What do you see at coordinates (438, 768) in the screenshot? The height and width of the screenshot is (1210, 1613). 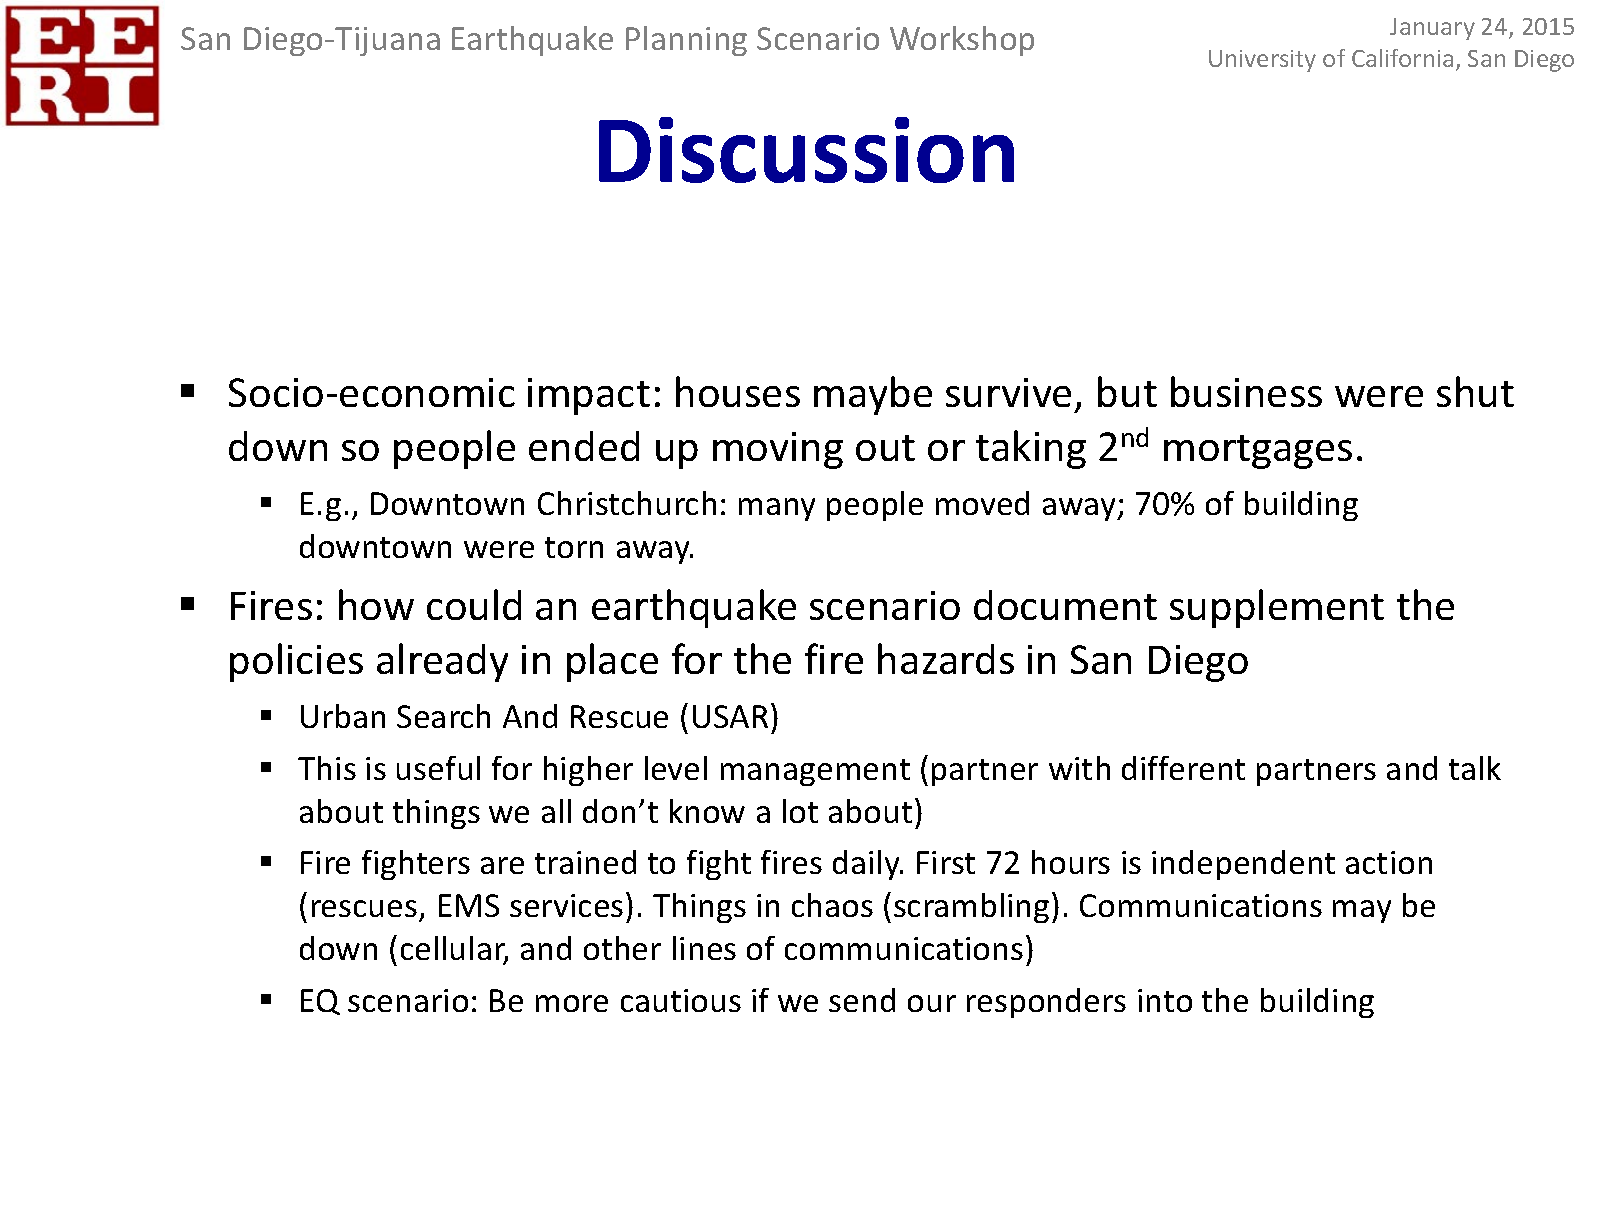 I see `useful` at bounding box center [438, 768].
